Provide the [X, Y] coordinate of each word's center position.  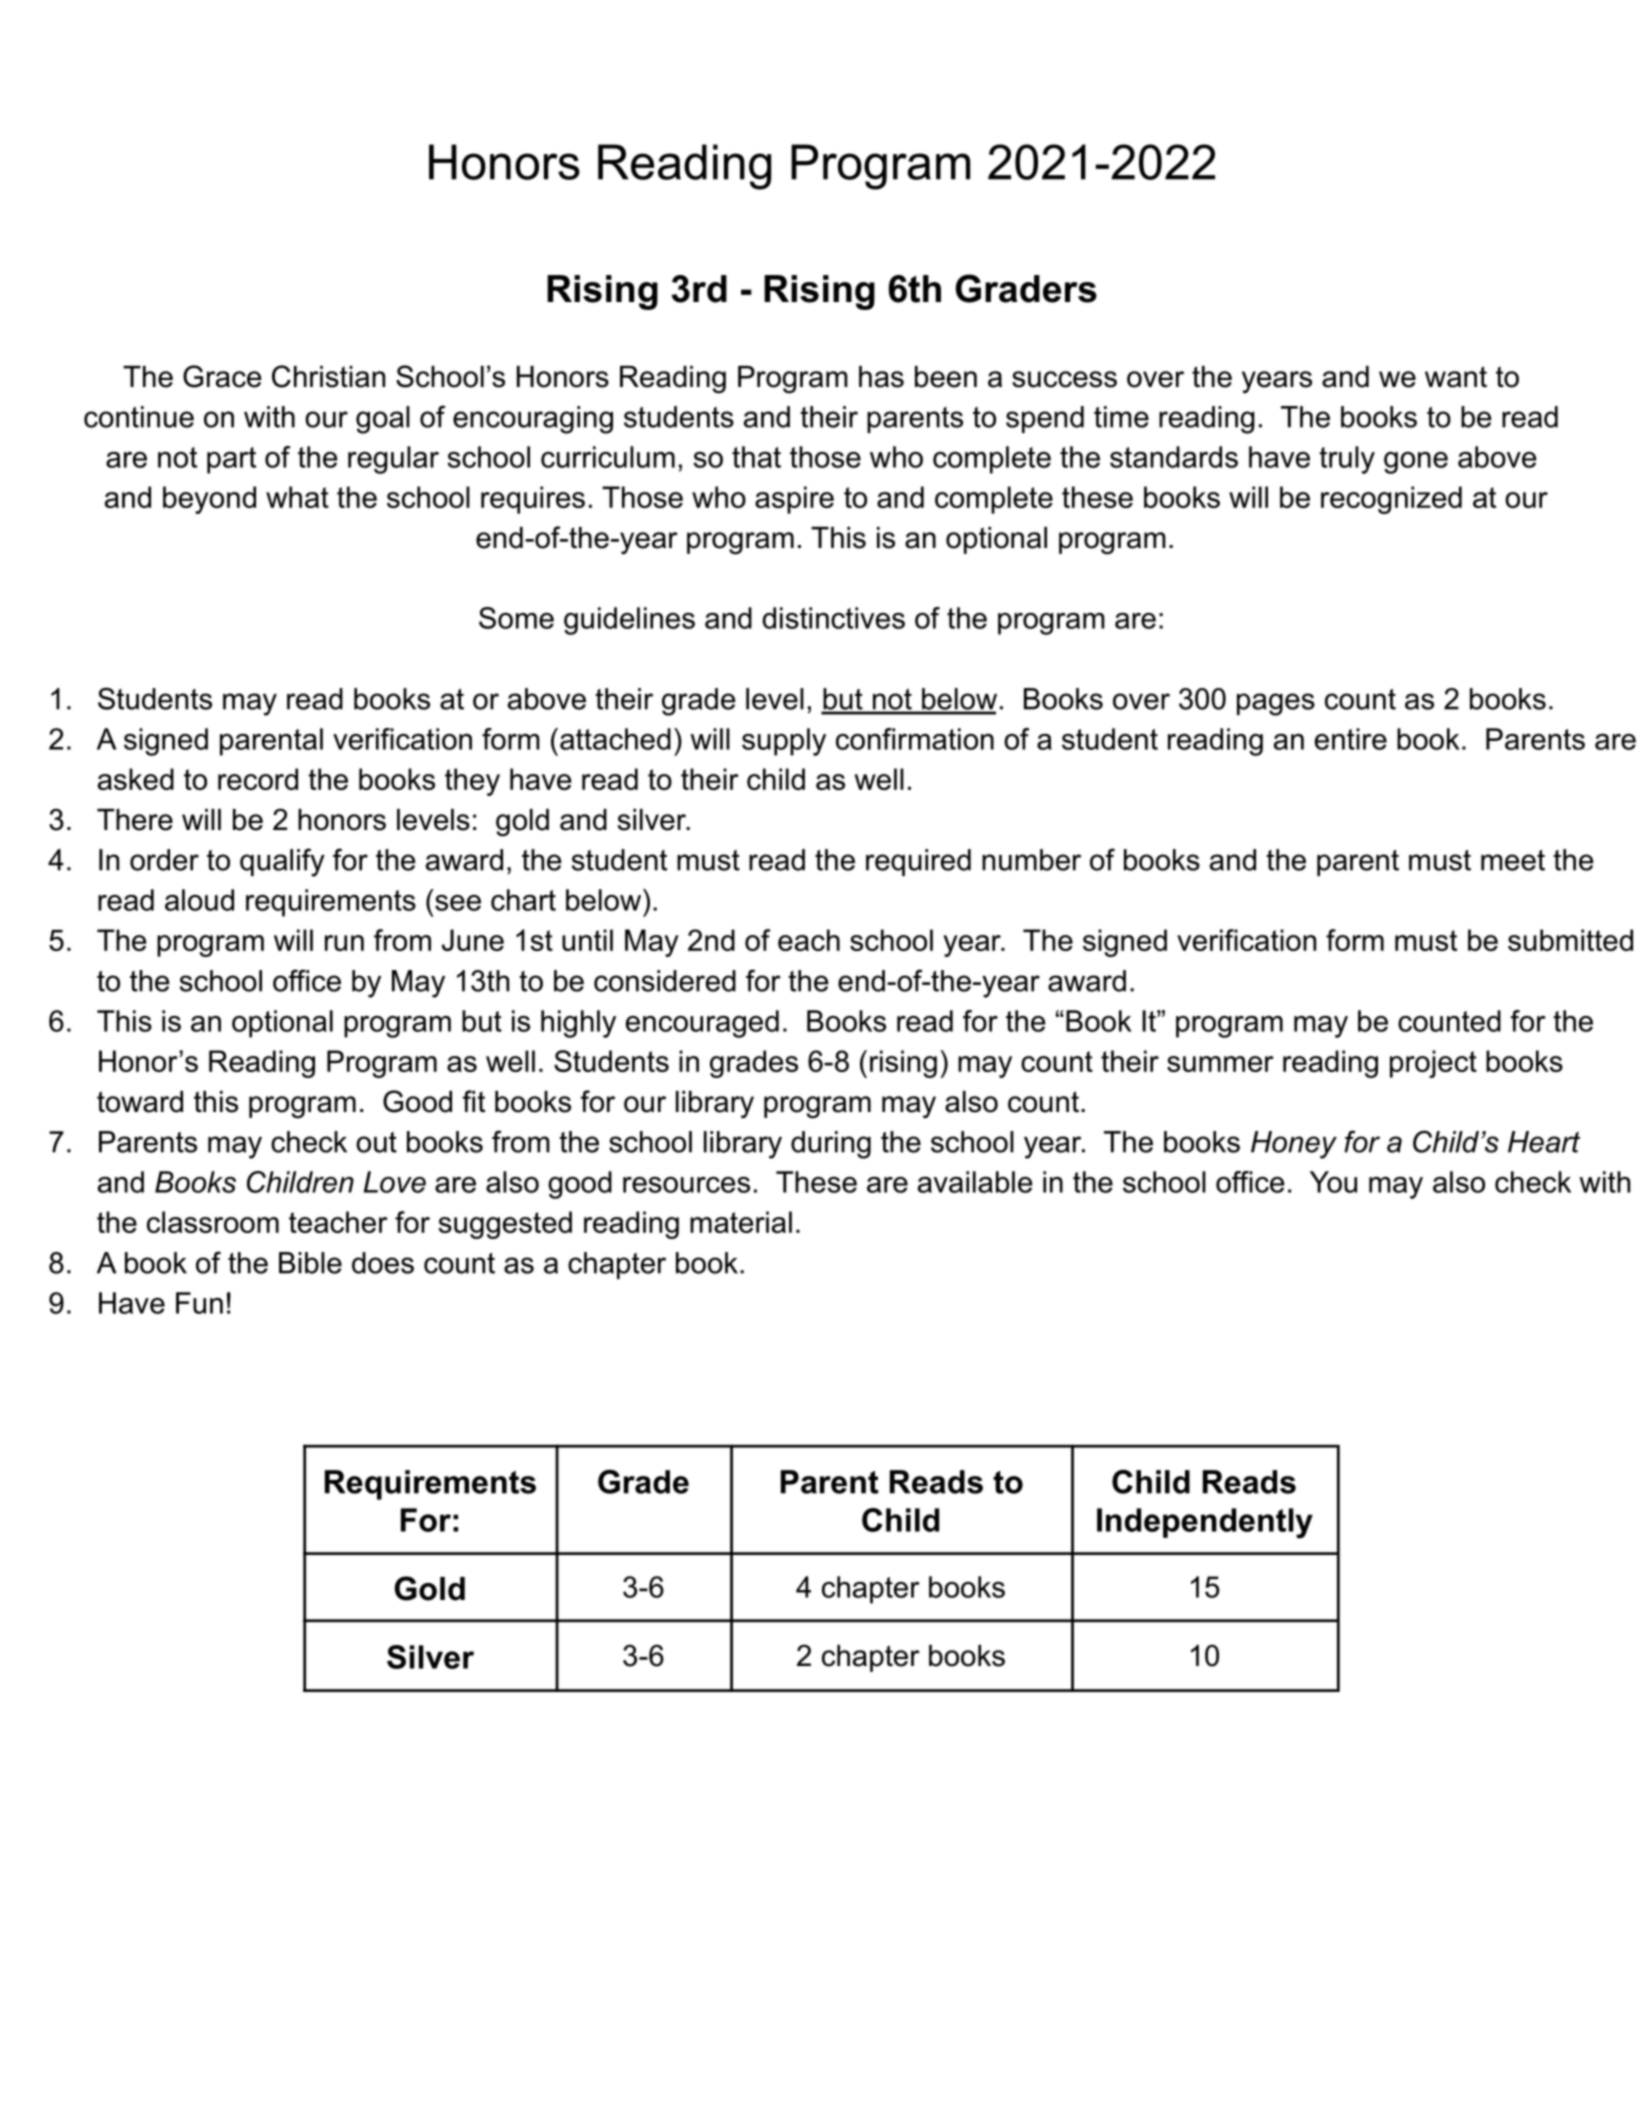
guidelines [629, 621]
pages [1276, 704]
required [918, 862]
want [1456, 377]
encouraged [702, 1024]
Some [516, 618]
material [741, 1222]
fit [473, 1101]
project [1433, 1064]
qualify [282, 862]
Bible [310, 1263]
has [881, 377]
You [1333, 1182]
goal [383, 420]
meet [1513, 860]
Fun [199, 1303]
